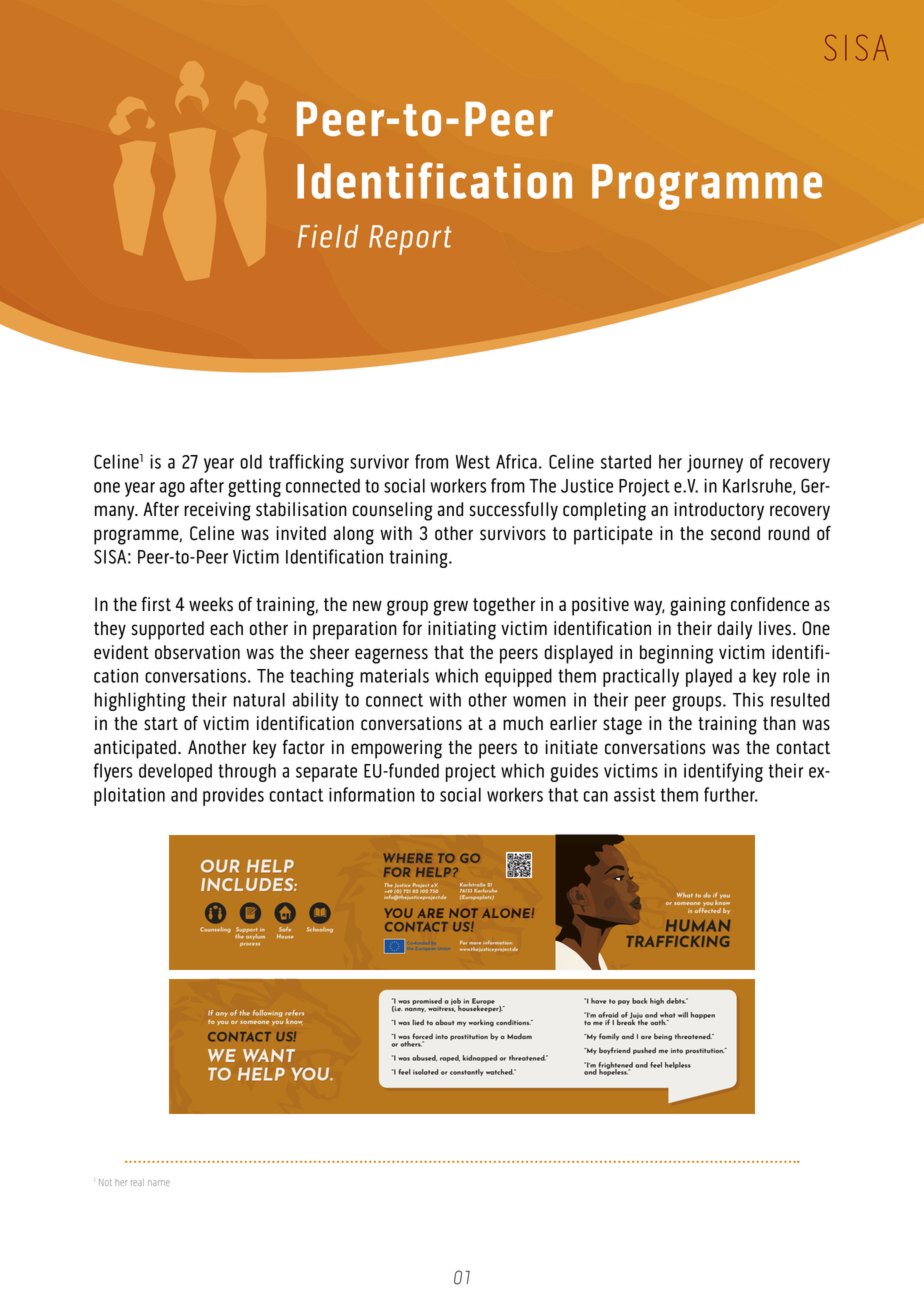 Image resolution: width=924 pixels, height=1311 pixels. Describe the element at coordinates (410, 240) in the document. I see `Report` at that location.
